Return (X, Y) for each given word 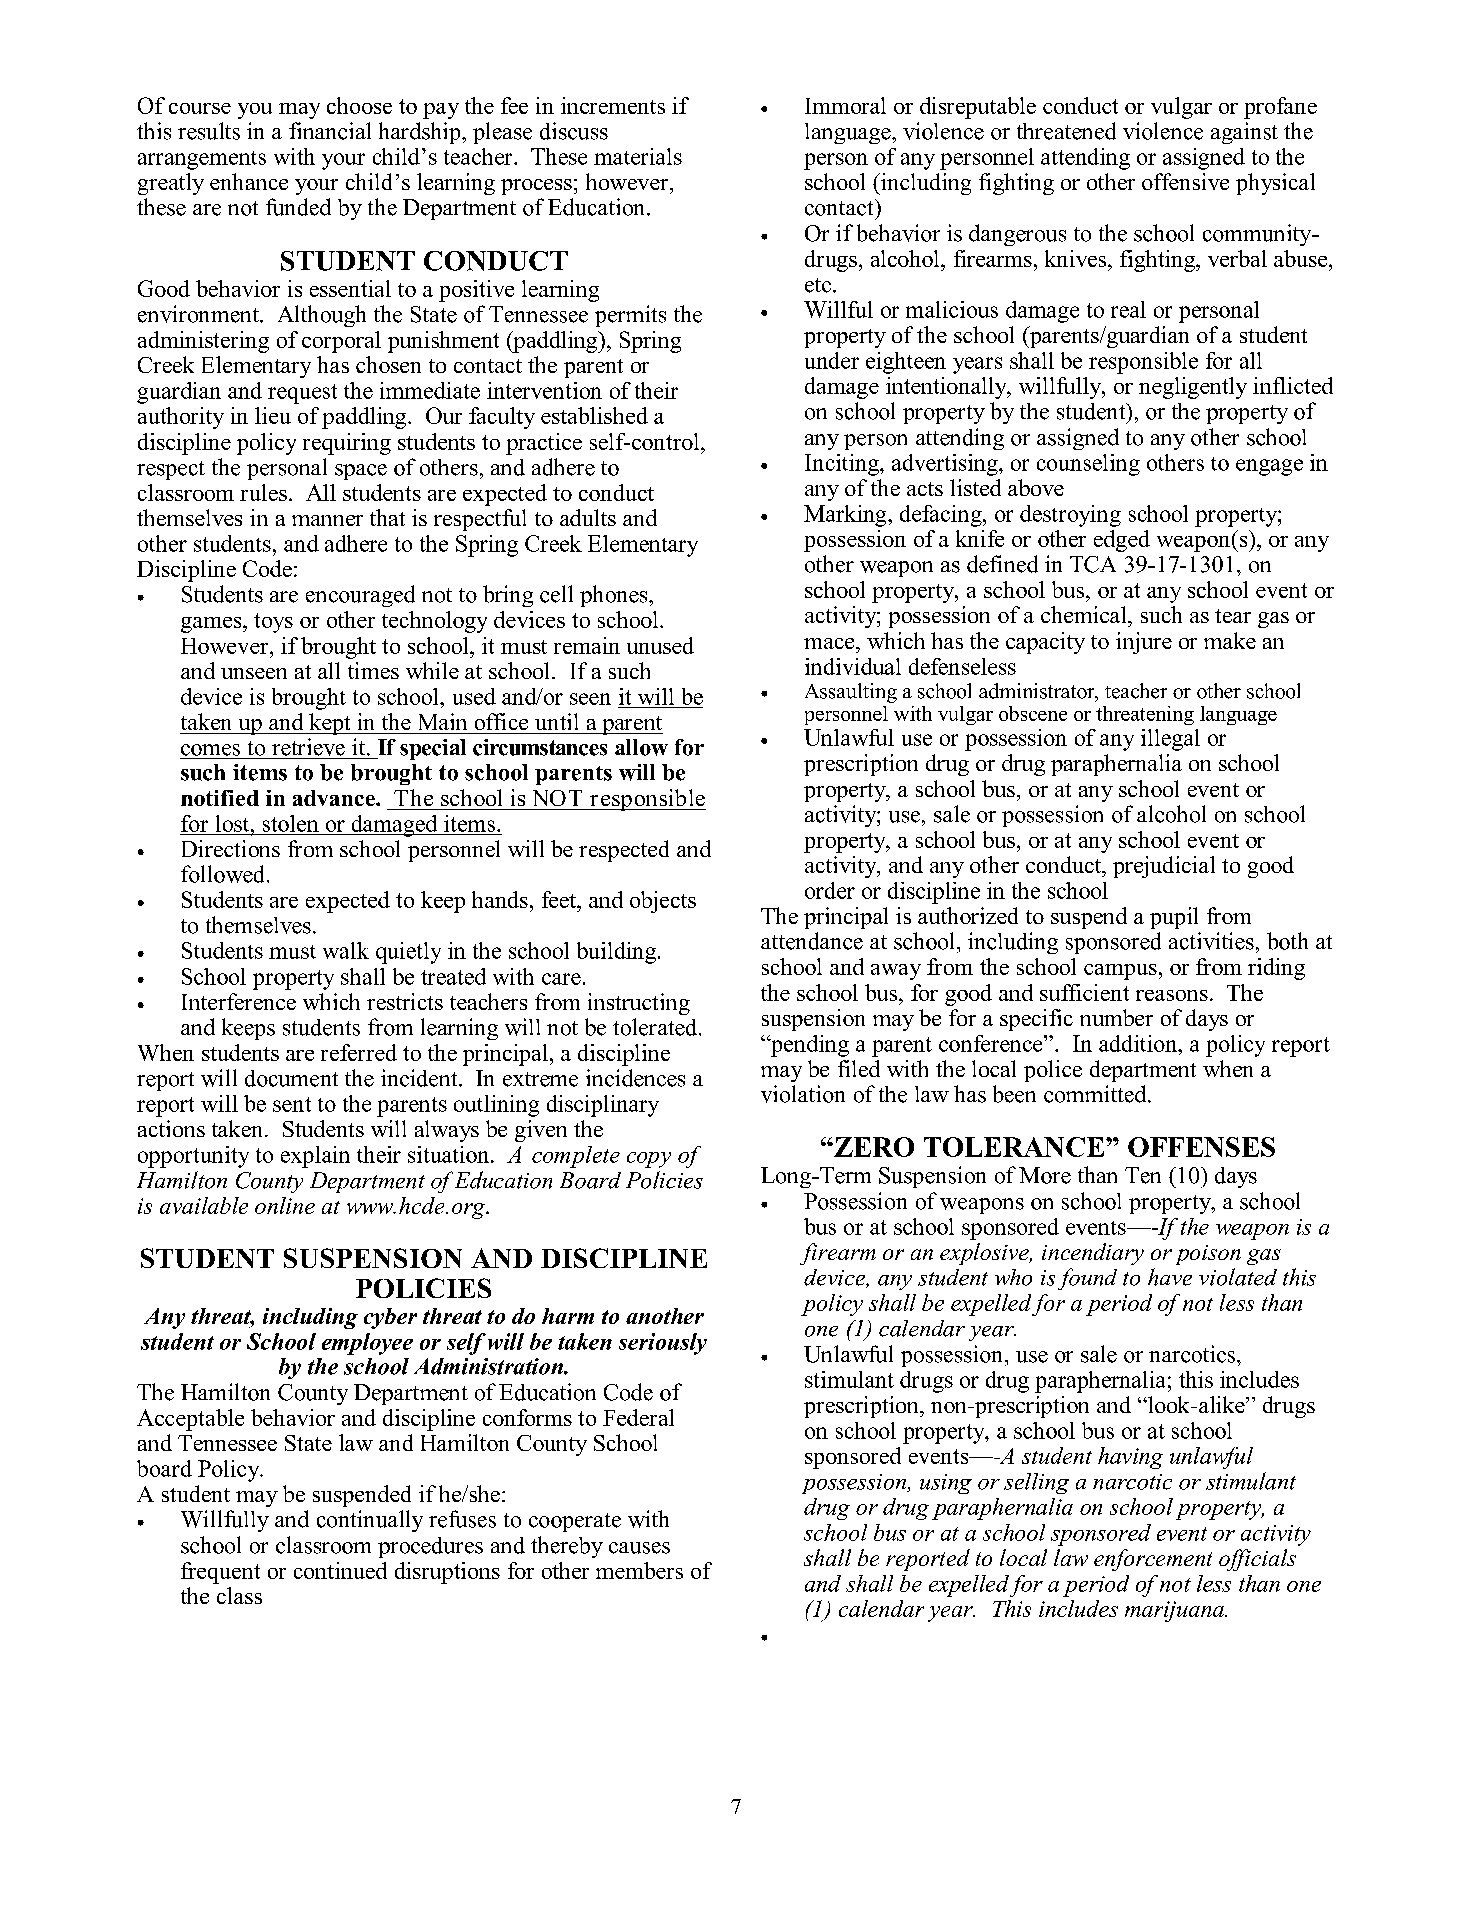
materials (638, 156)
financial (330, 131)
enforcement (1153, 1560)
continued (340, 1570)
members (639, 1570)
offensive (1185, 181)
